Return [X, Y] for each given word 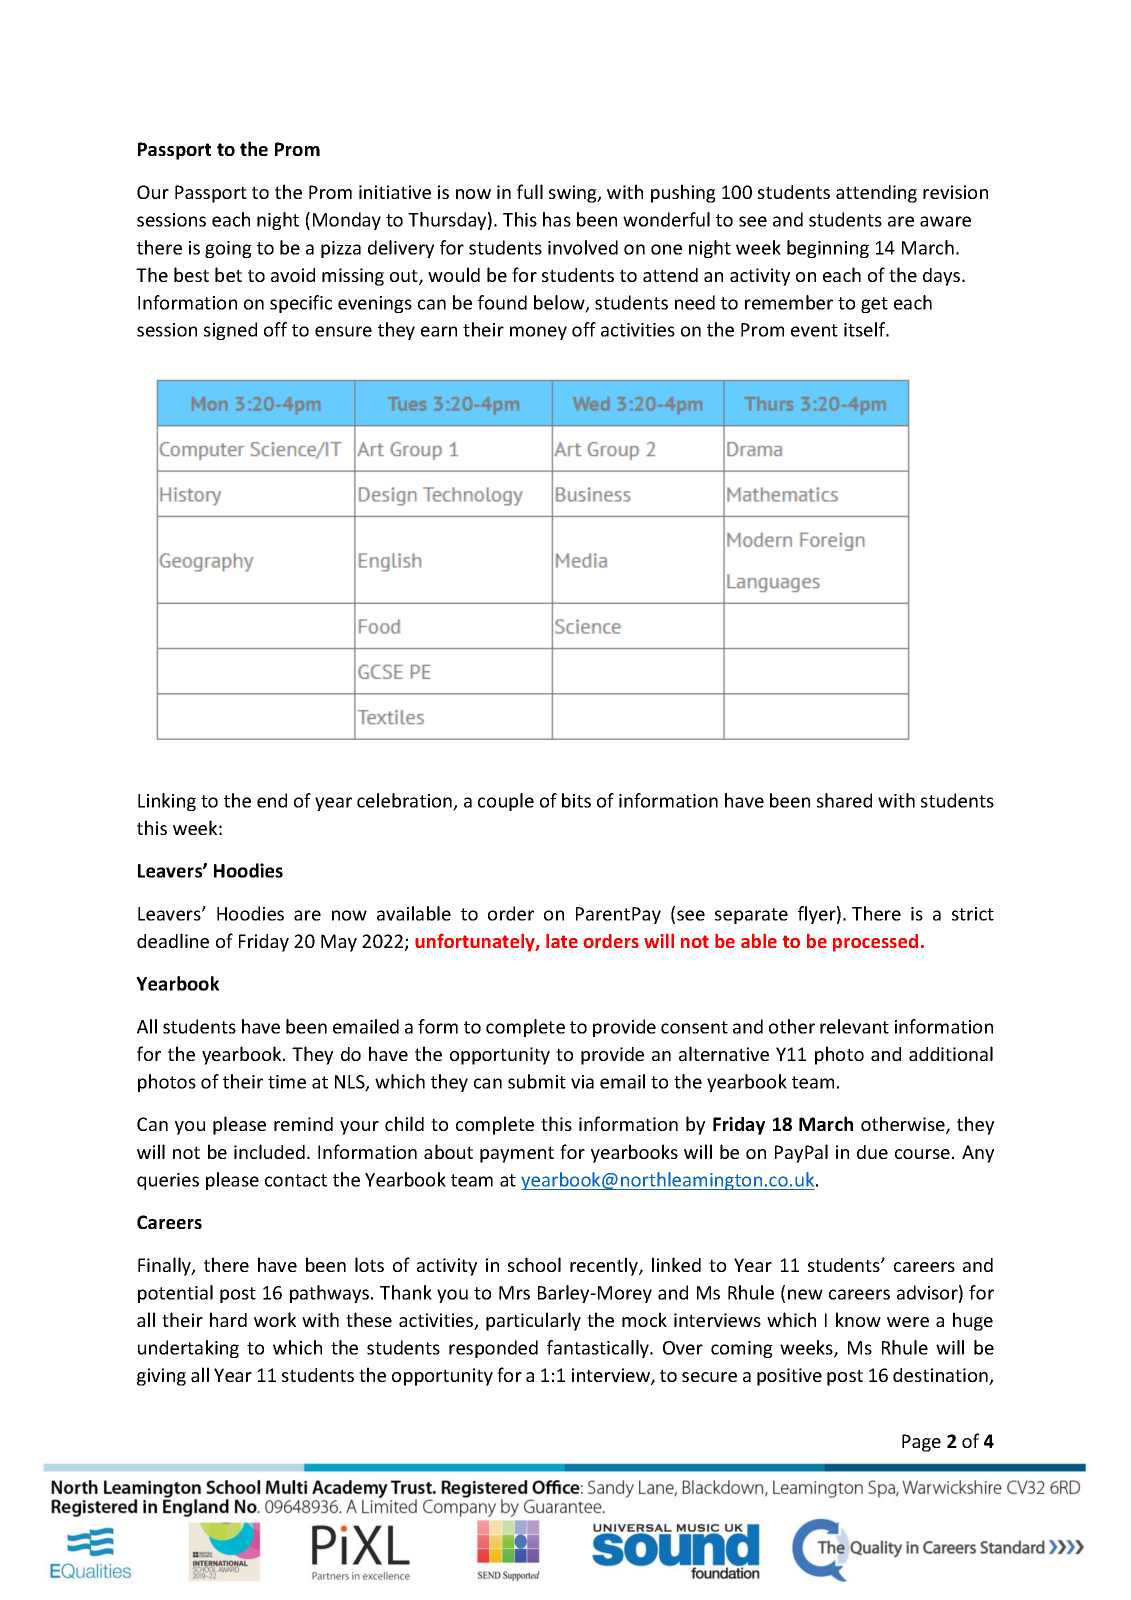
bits [576, 800]
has [557, 219]
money [538, 333]
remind [303, 1124]
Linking [167, 802]
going [228, 249]
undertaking [188, 1349]
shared [844, 800]
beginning [828, 249]
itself [866, 329]
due [872, 1152]
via [582, 1082]
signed [230, 331]
